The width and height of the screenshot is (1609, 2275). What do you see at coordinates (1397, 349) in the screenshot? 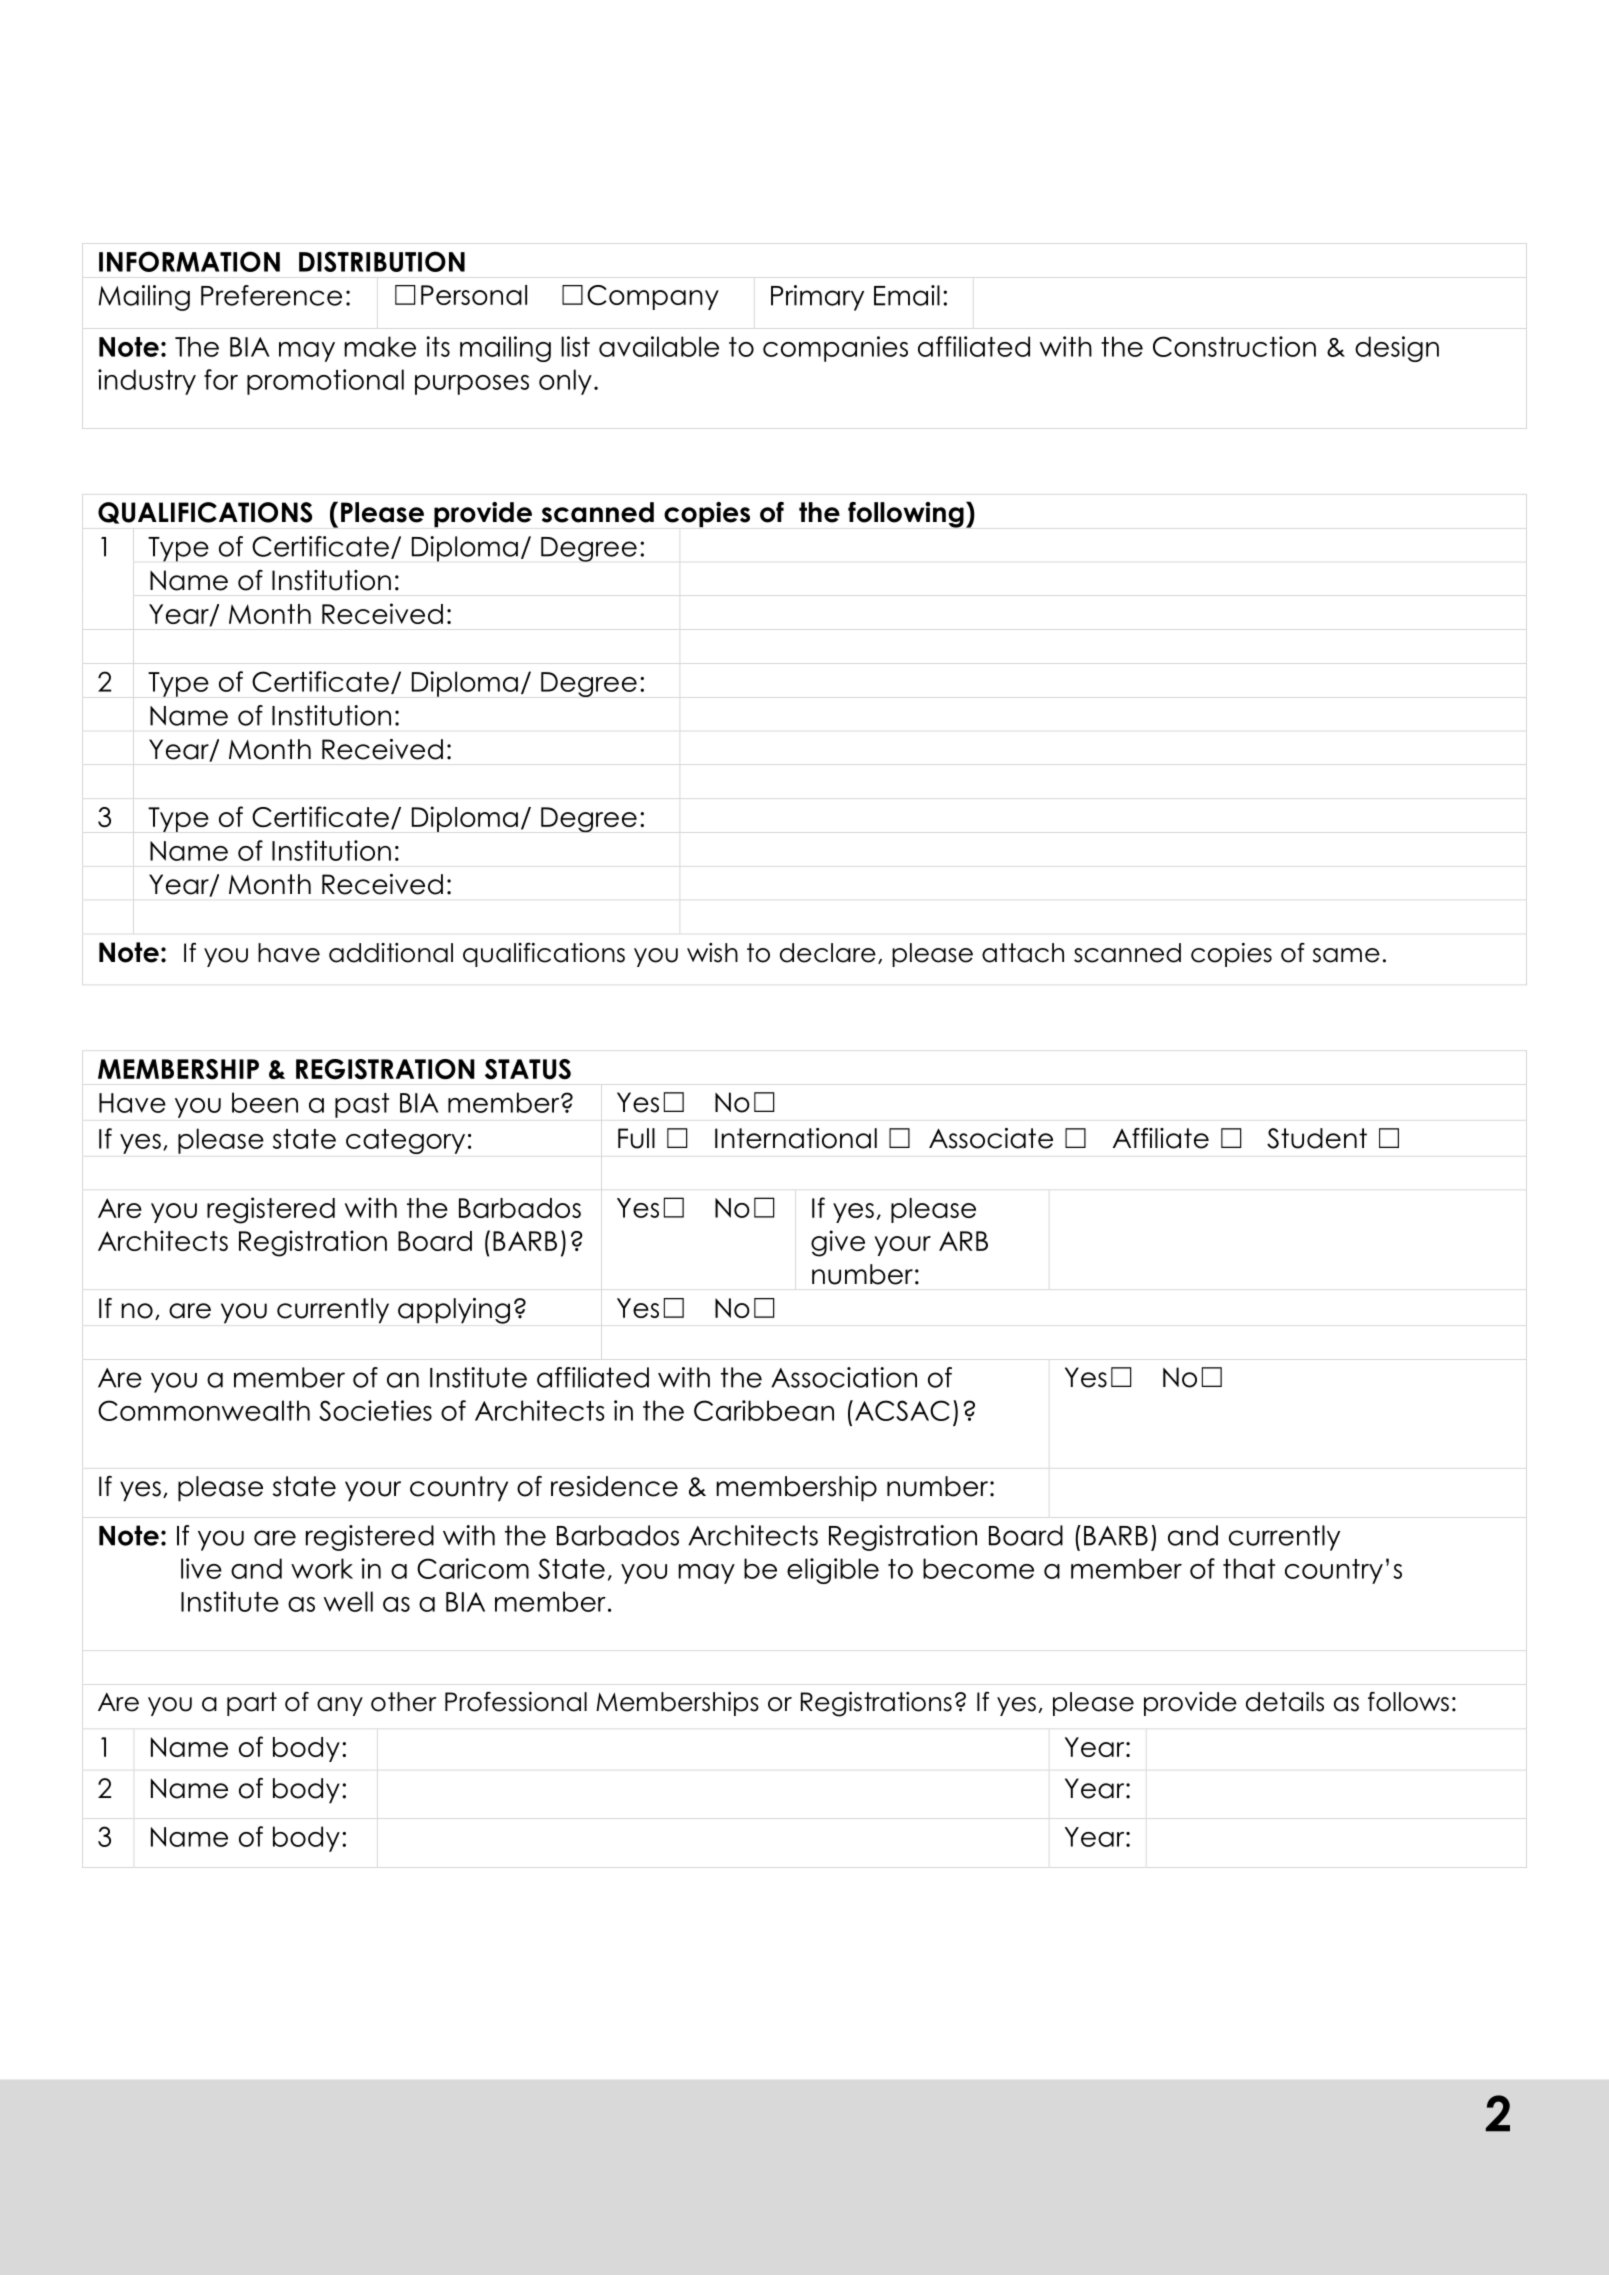
I see `design` at bounding box center [1397, 349].
